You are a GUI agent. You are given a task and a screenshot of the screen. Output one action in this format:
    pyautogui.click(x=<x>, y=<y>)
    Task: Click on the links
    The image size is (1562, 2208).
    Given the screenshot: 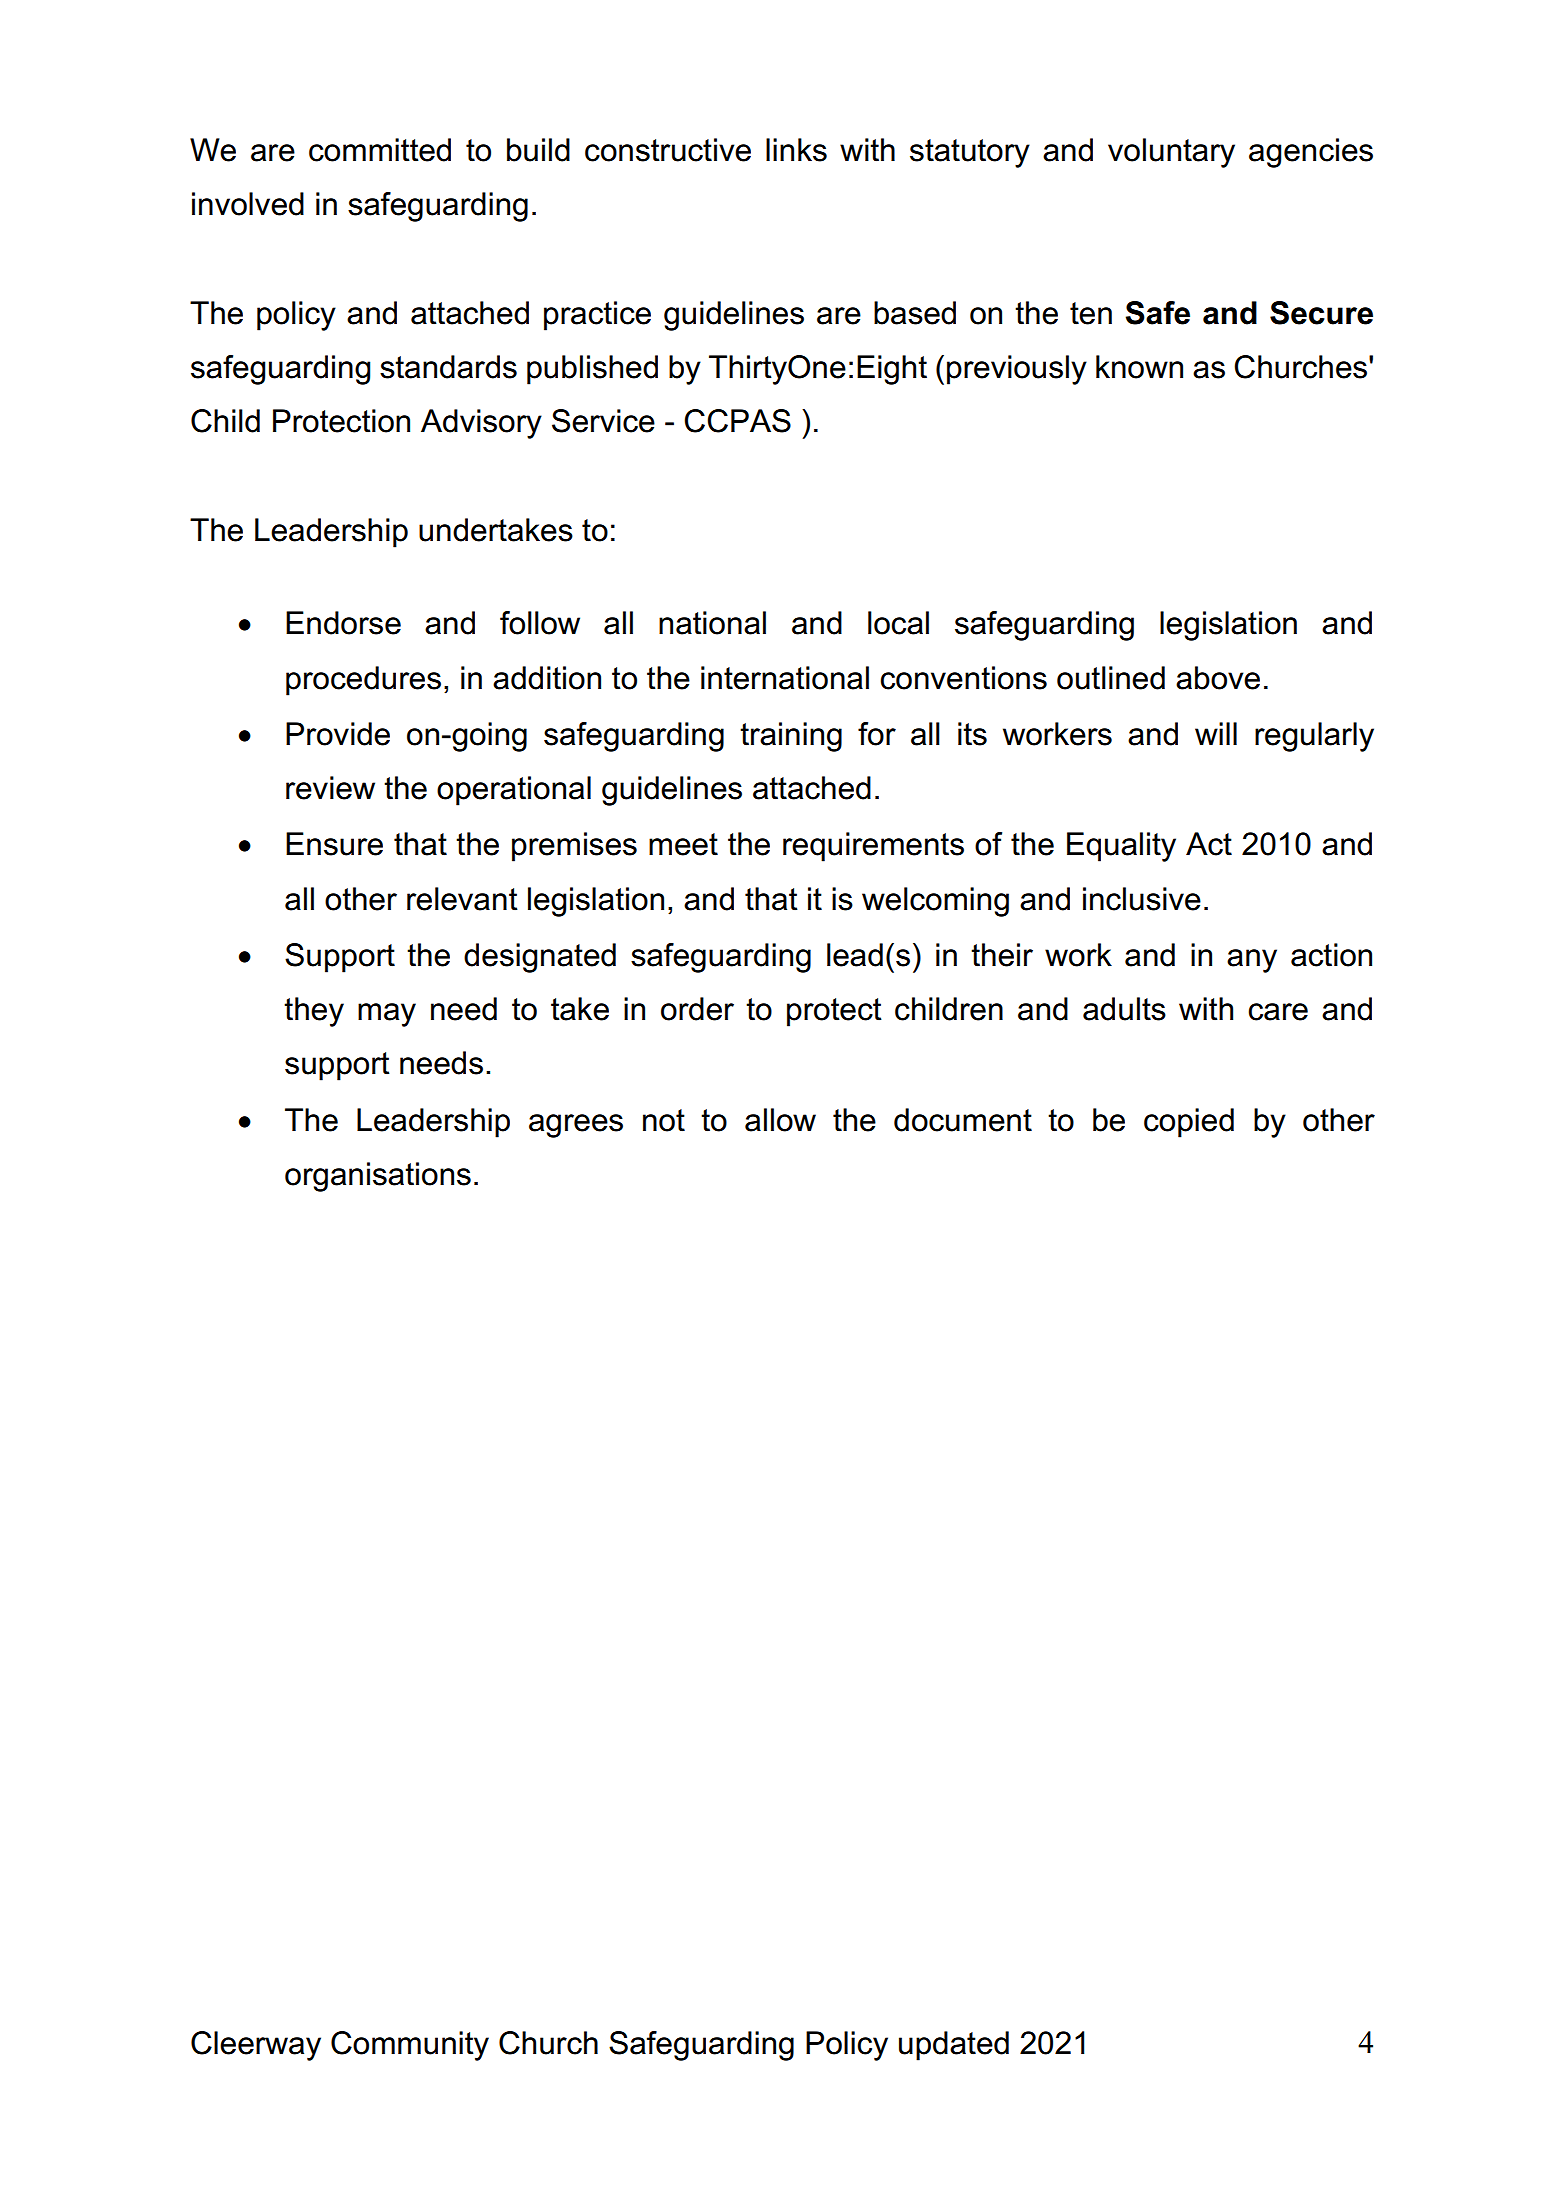 What is the action you would take?
    pyautogui.click(x=796, y=150)
